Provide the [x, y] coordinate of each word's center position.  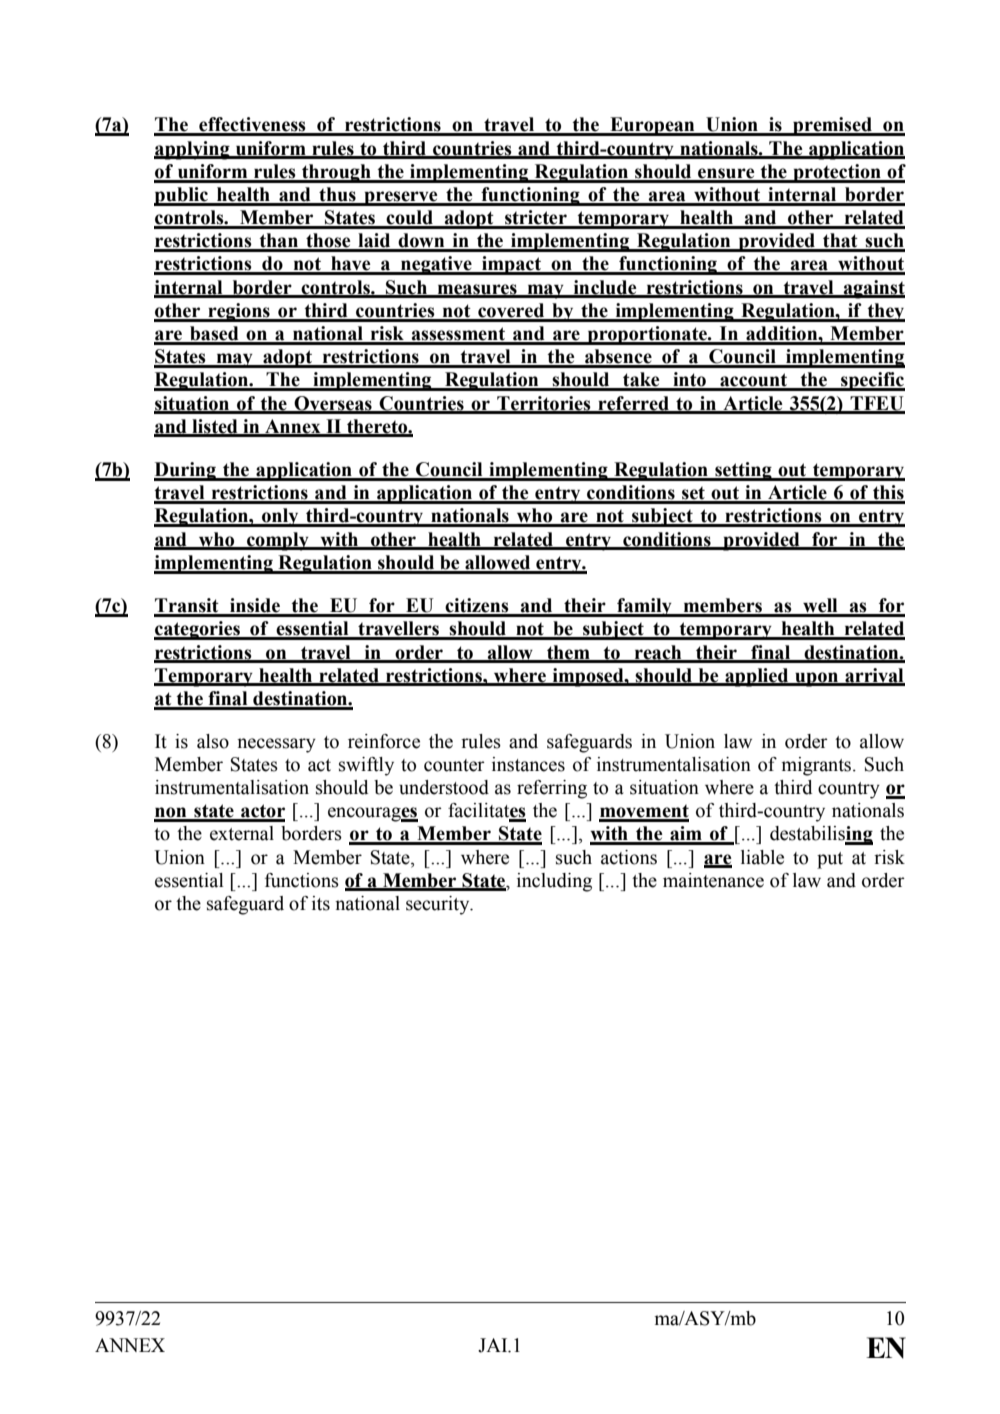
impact [511, 265]
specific [872, 381]
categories [198, 630]
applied [757, 677]
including [554, 882]
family [644, 607]
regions [239, 312]
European [652, 126]
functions [302, 880]
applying [193, 150]
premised [832, 126]
